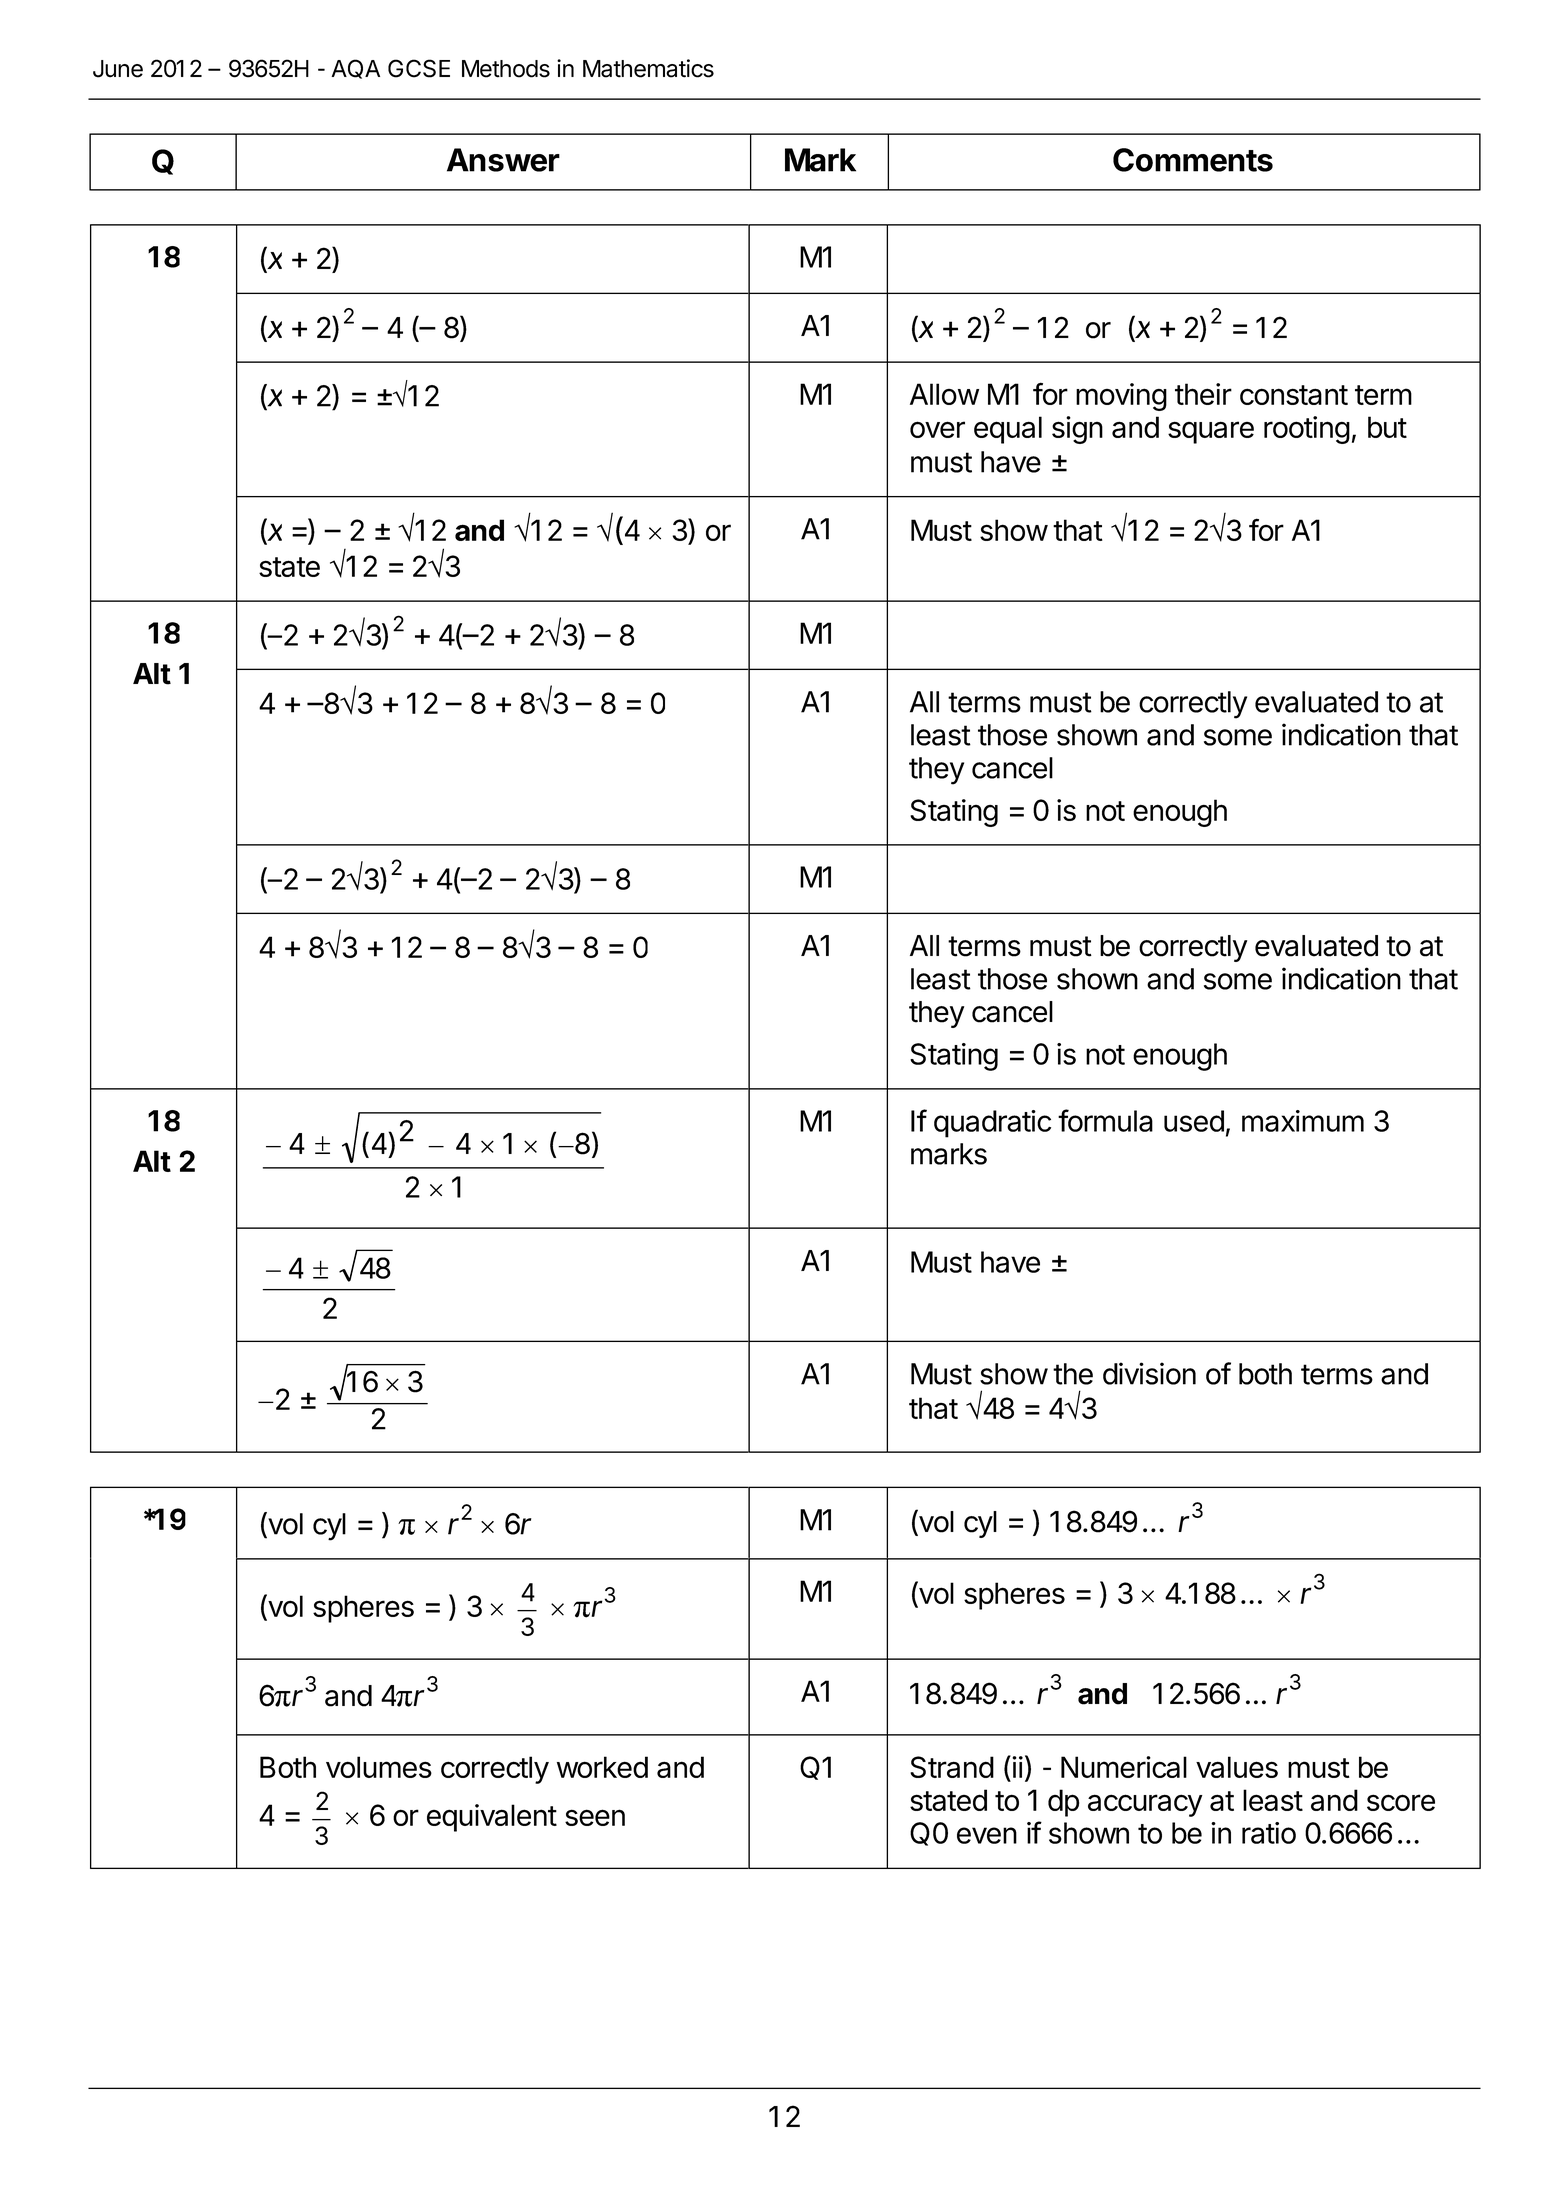 The image size is (1550, 2194). What do you see at coordinates (992, 1124) in the image?
I see `quadratic` at bounding box center [992, 1124].
